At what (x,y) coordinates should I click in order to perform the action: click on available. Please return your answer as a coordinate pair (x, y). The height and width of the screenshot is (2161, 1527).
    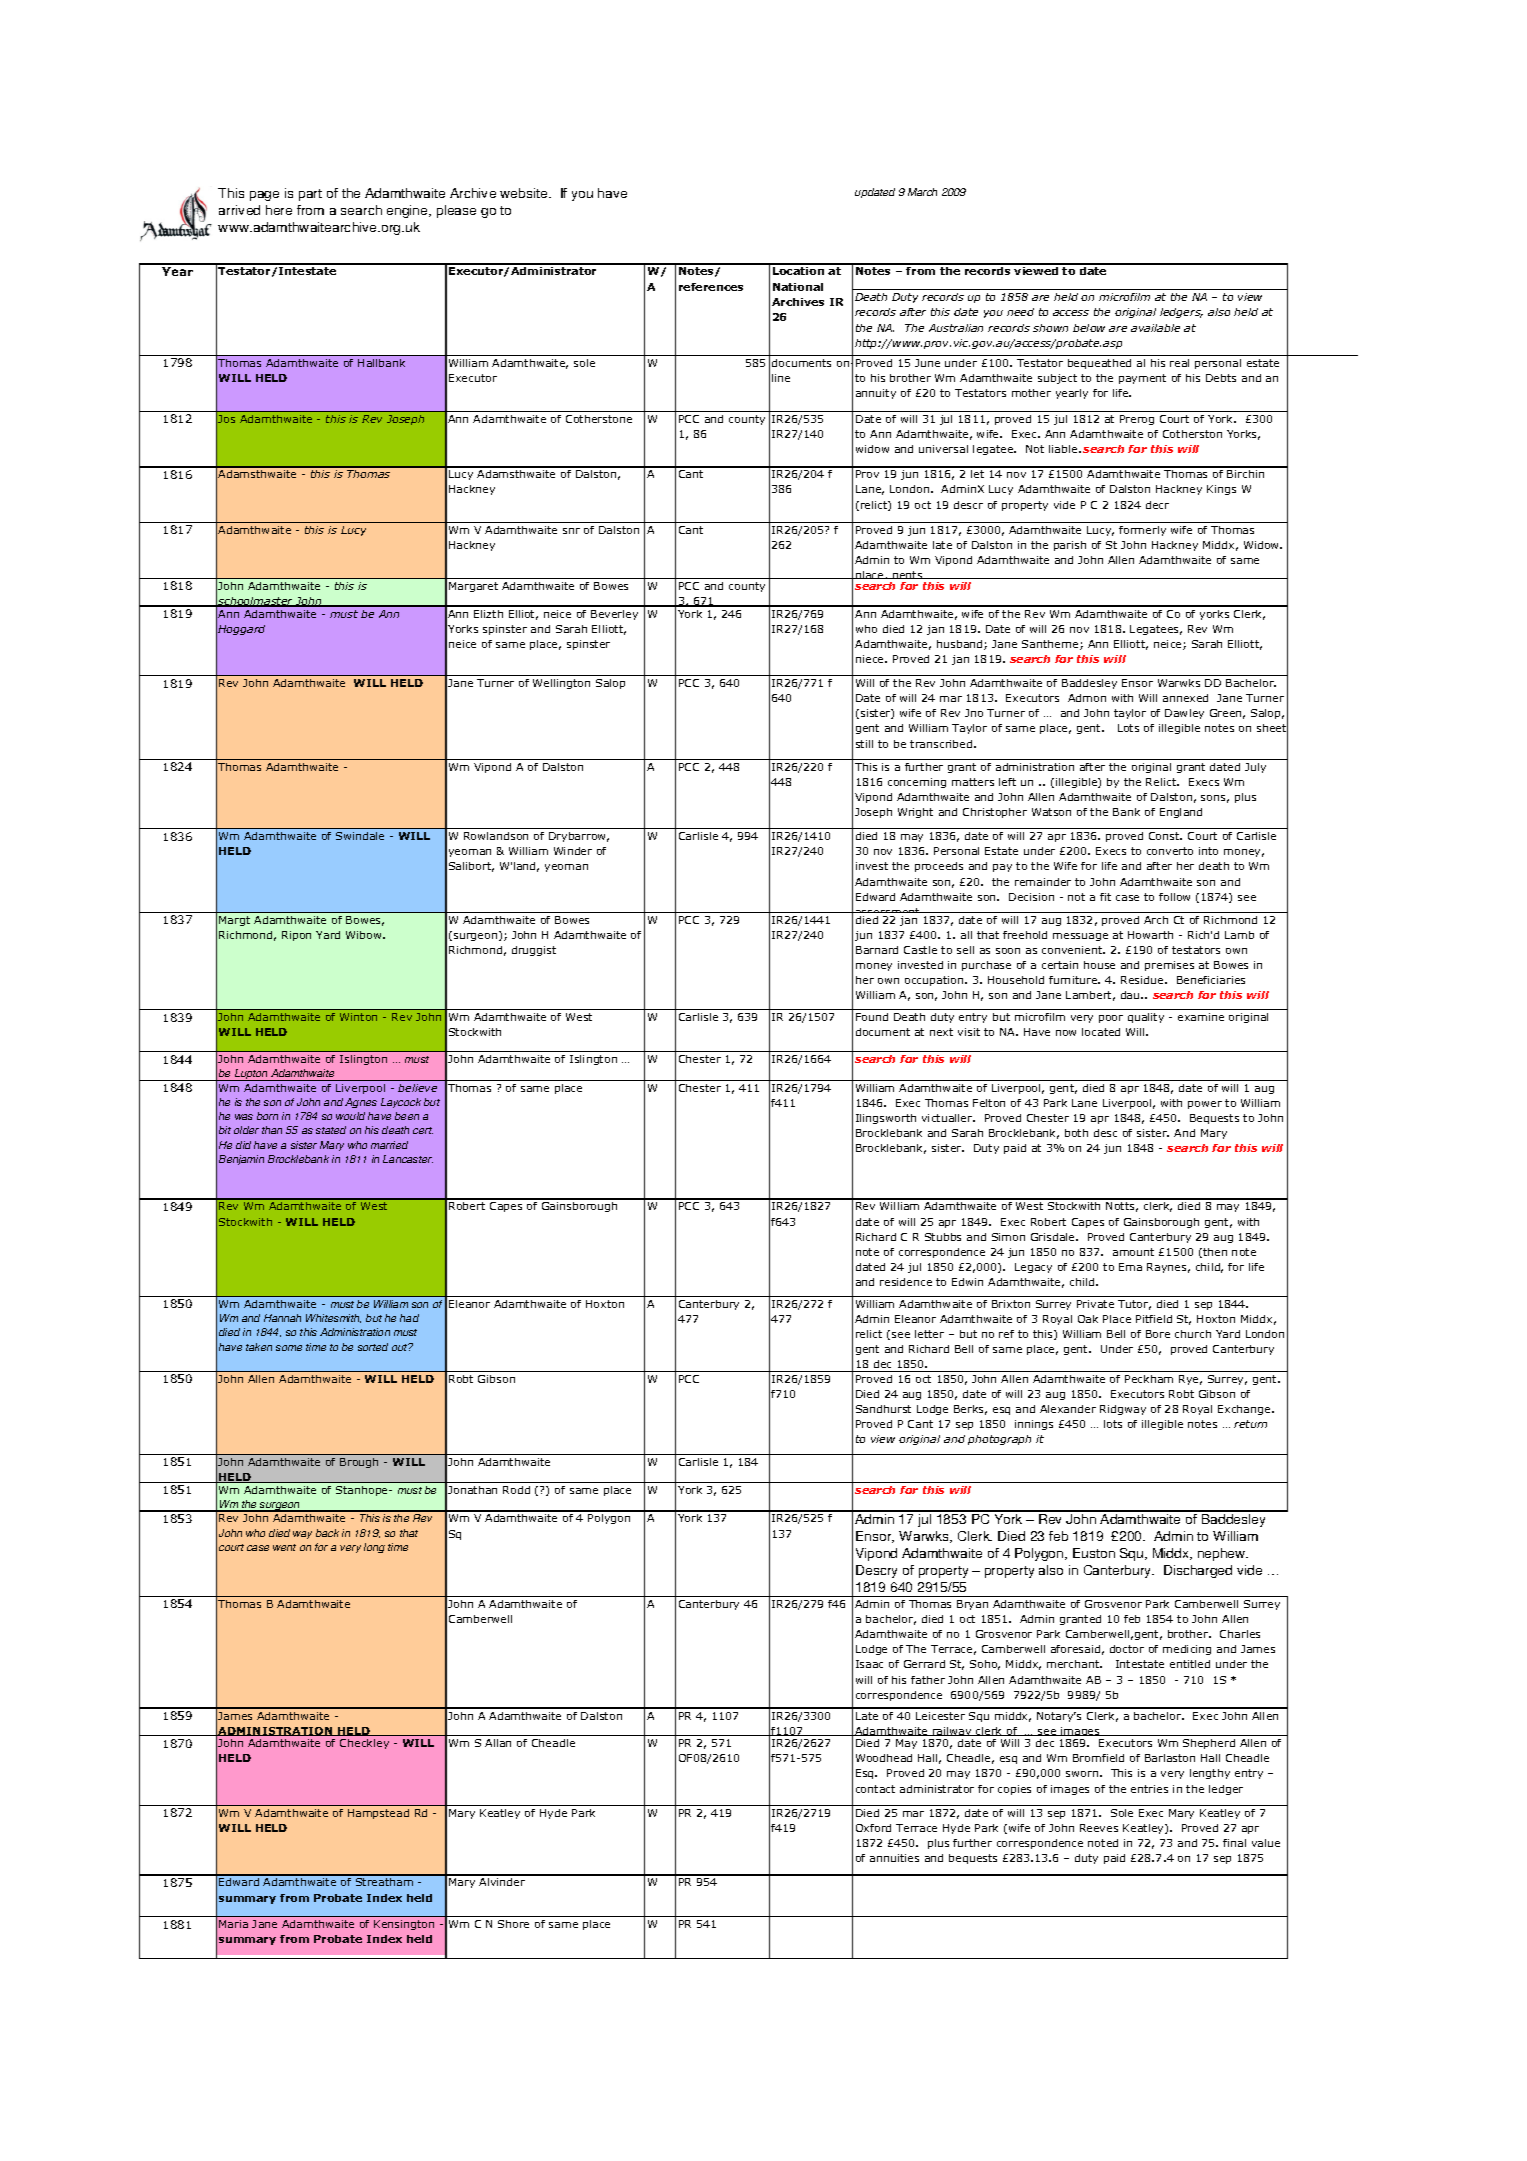
    Looking at the image, I should click on (1155, 328).
